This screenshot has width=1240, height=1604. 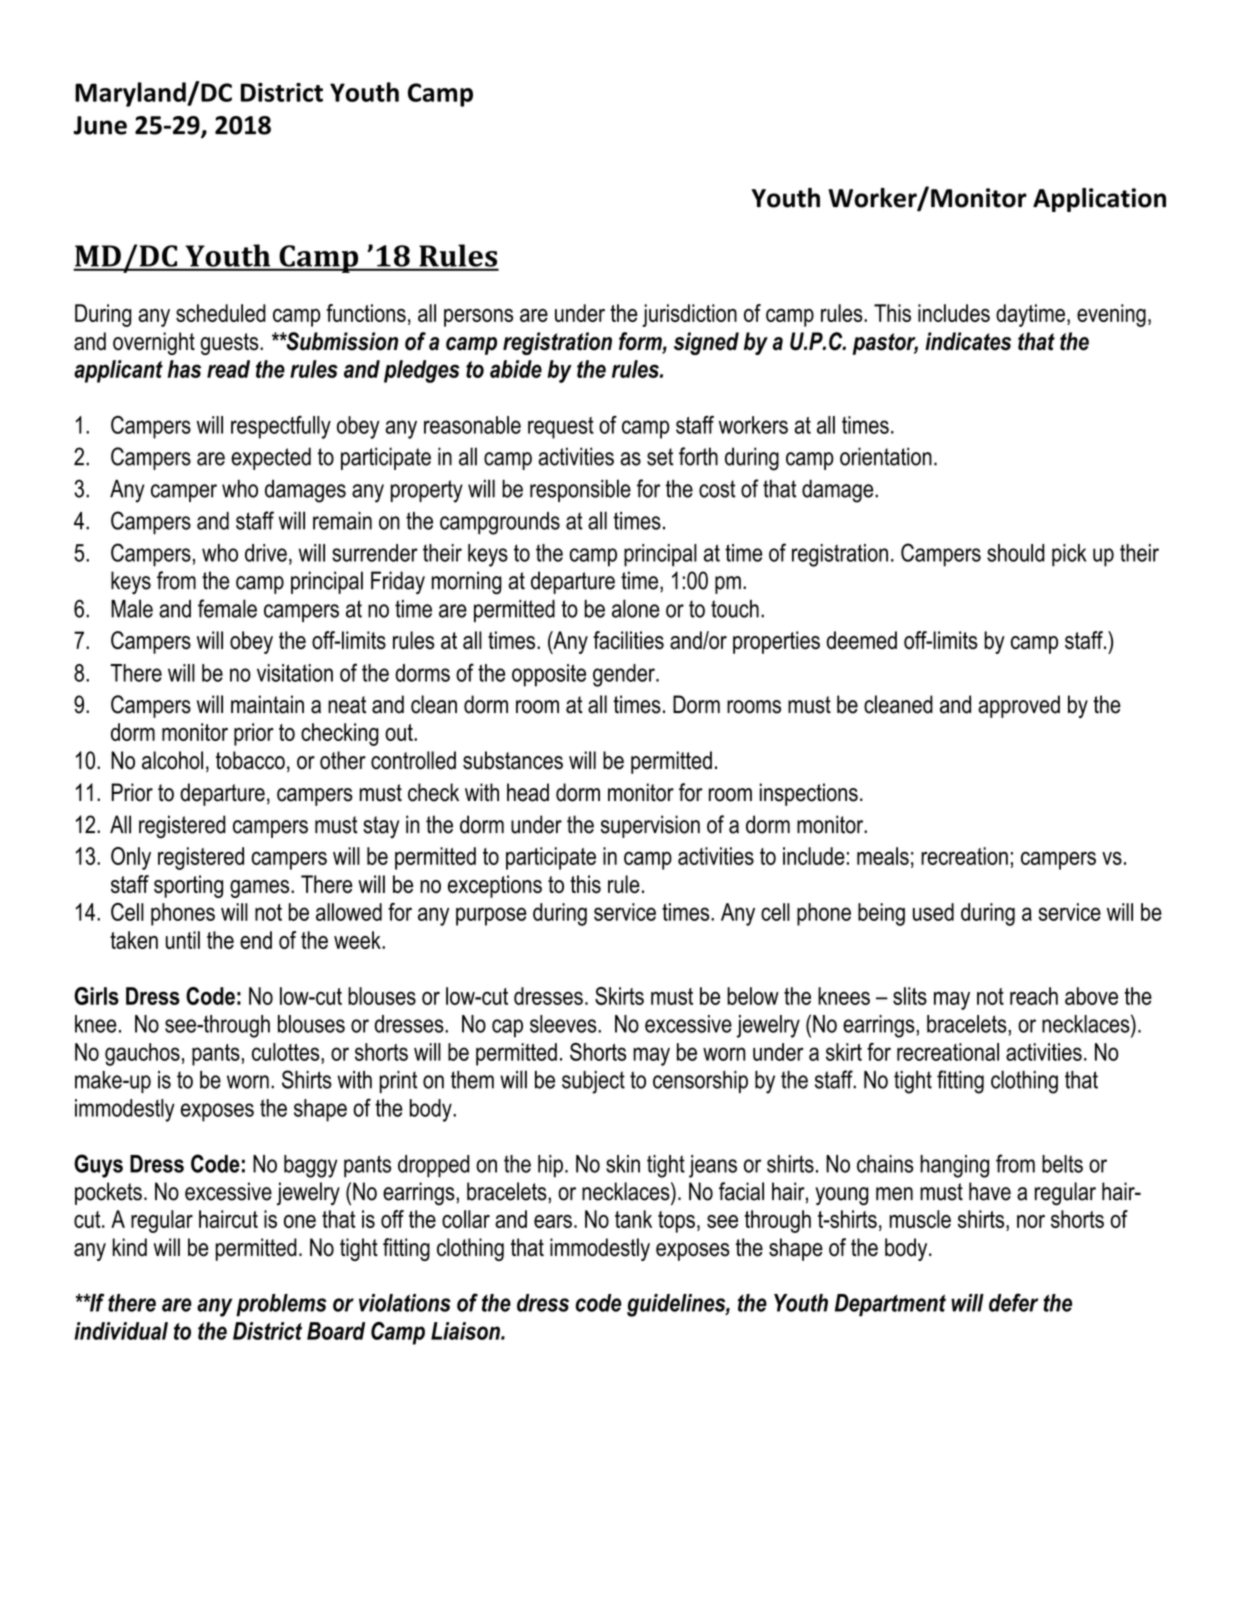 What do you see at coordinates (142, 1054) in the screenshot?
I see `gauchos` at bounding box center [142, 1054].
